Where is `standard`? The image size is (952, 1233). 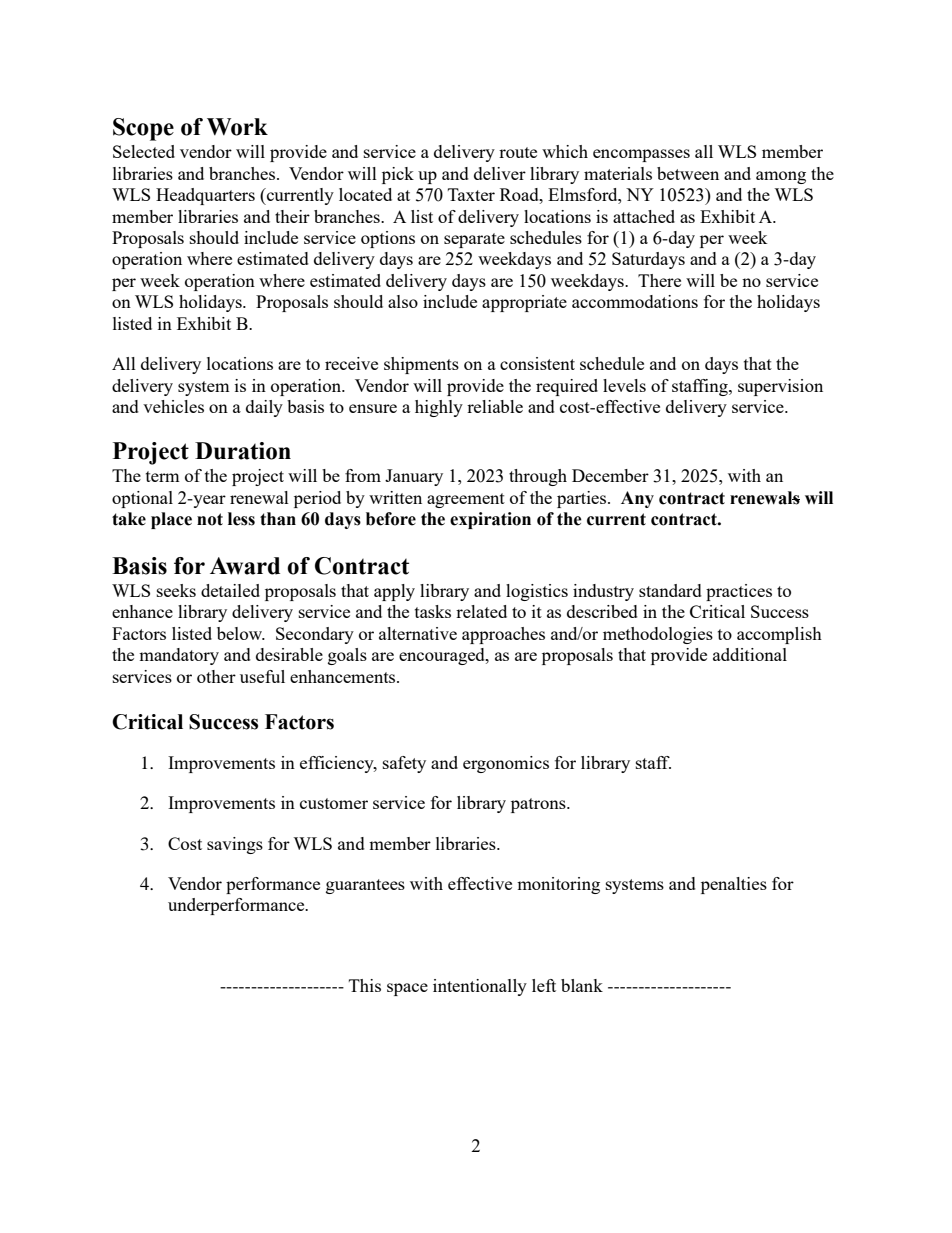 standard is located at coordinates (670, 590).
